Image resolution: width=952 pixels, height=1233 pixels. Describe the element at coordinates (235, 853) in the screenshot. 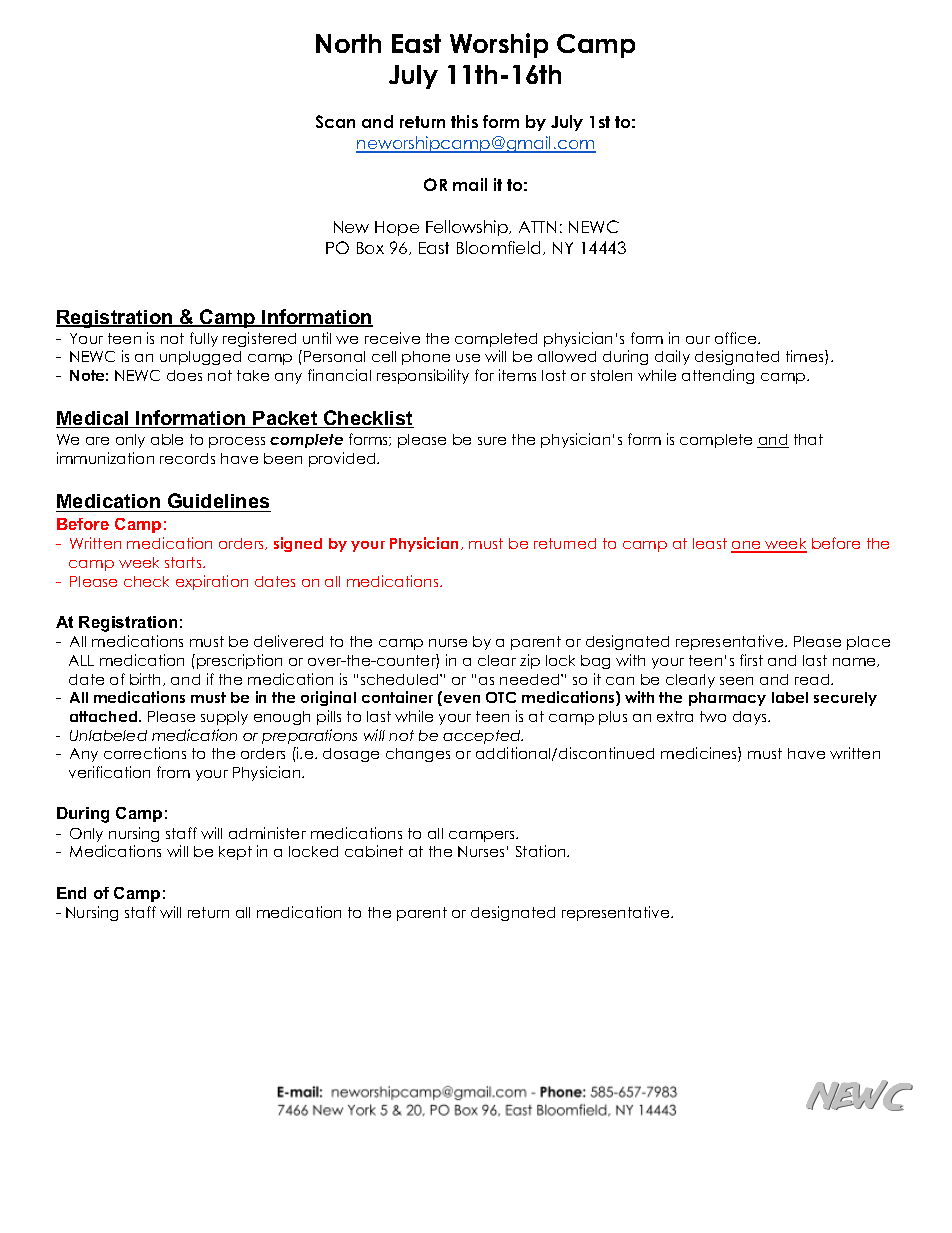

I see `kept` at that location.
